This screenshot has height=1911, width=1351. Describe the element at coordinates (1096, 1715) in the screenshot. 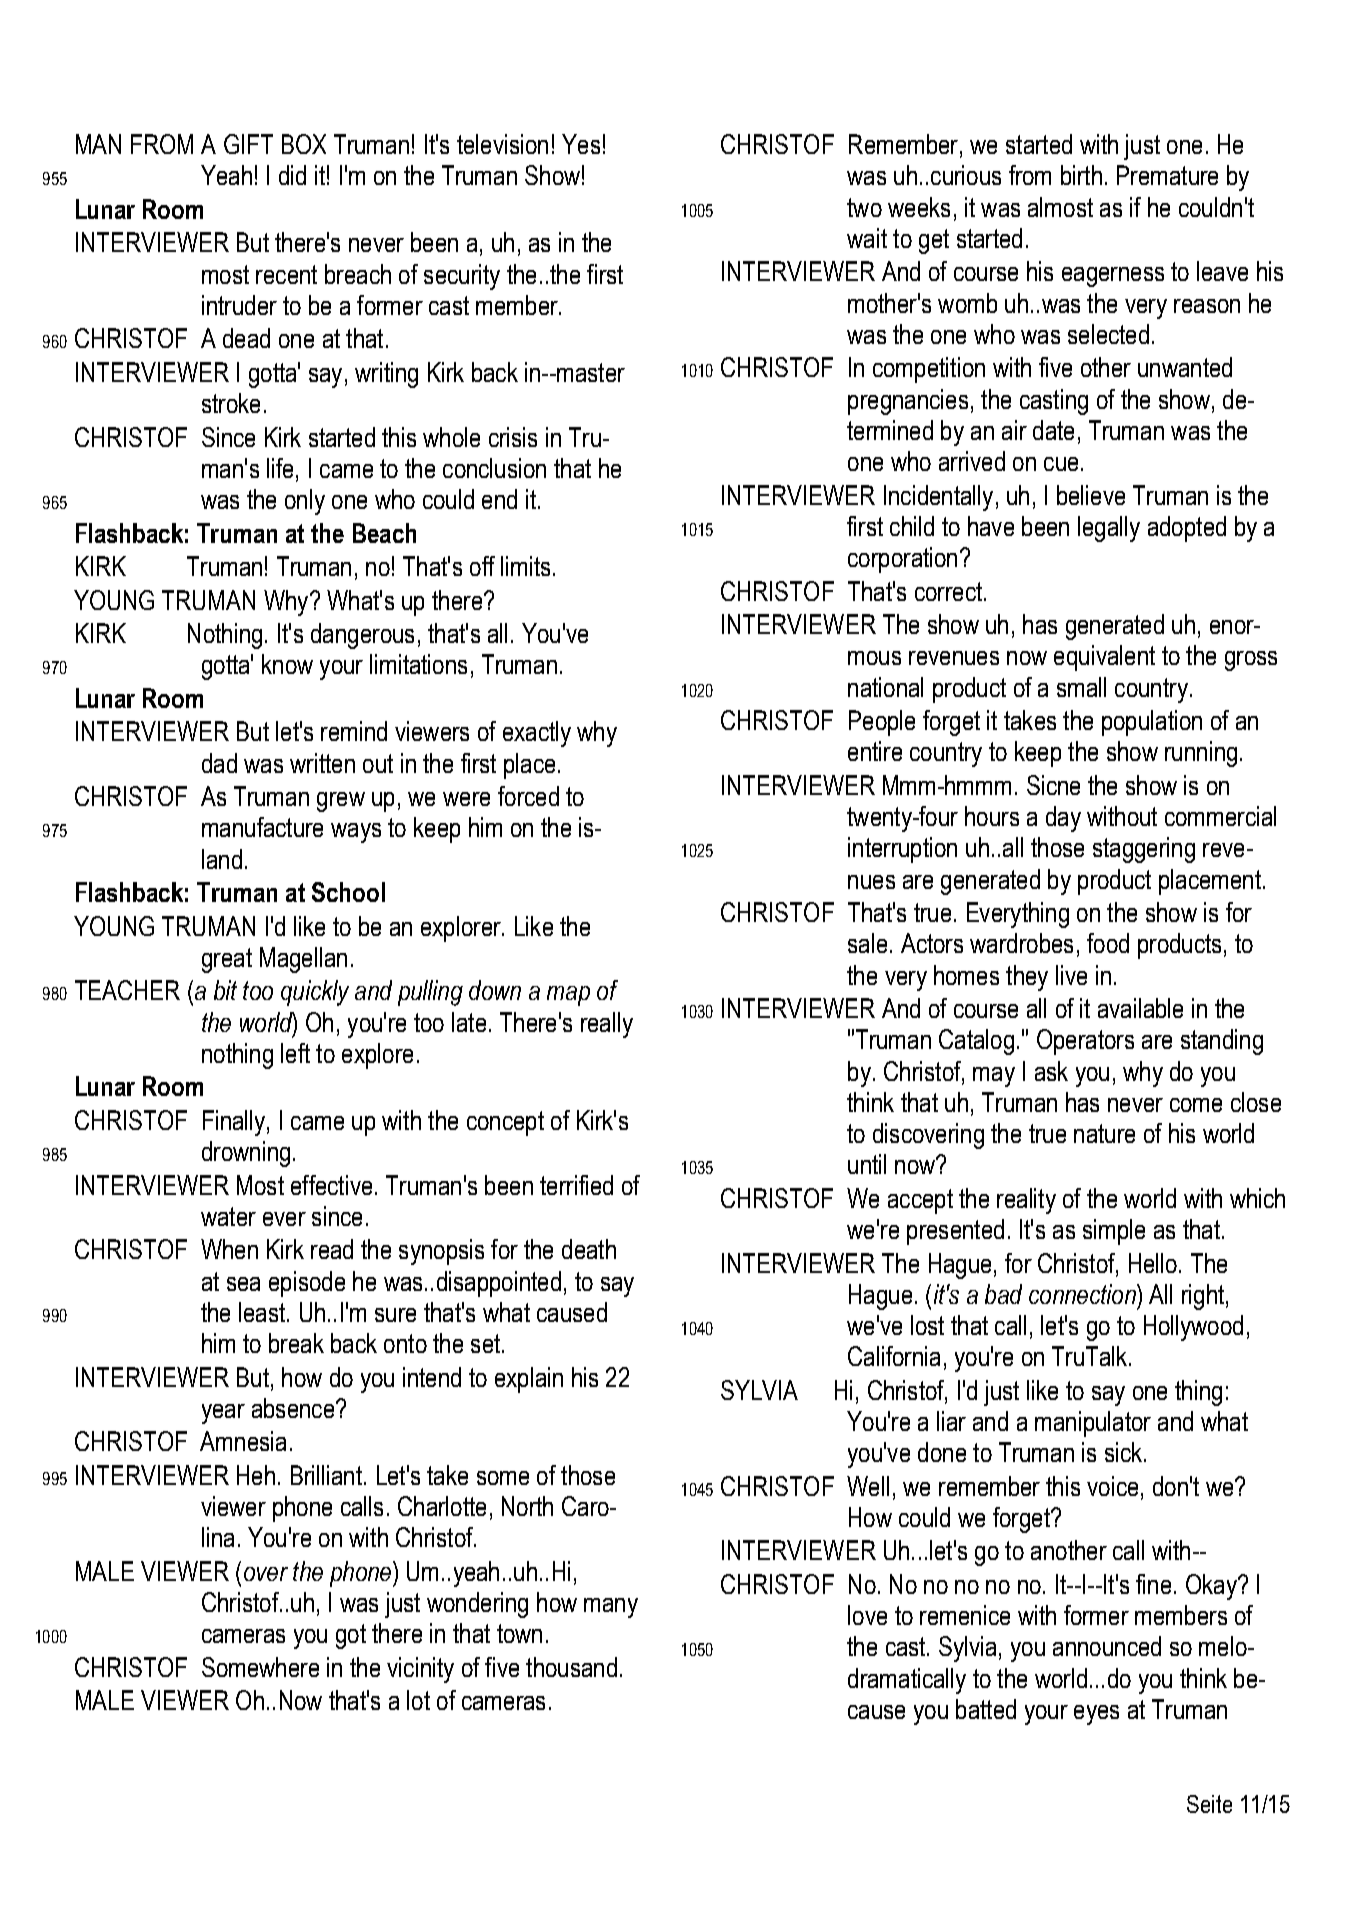

I see `eyes` at that location.
